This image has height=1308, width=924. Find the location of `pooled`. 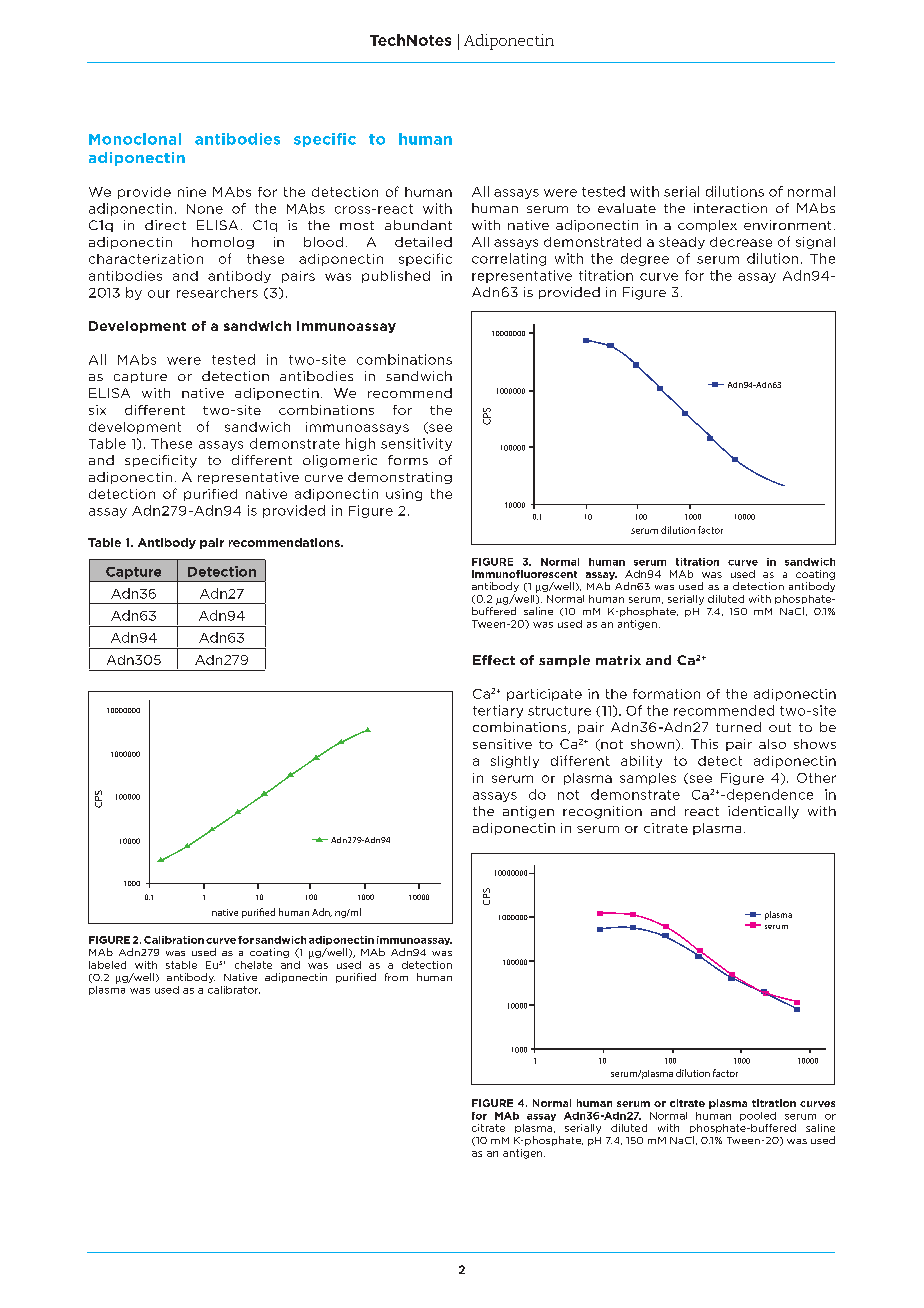

pooled is located at coordinates (758, 1116).
